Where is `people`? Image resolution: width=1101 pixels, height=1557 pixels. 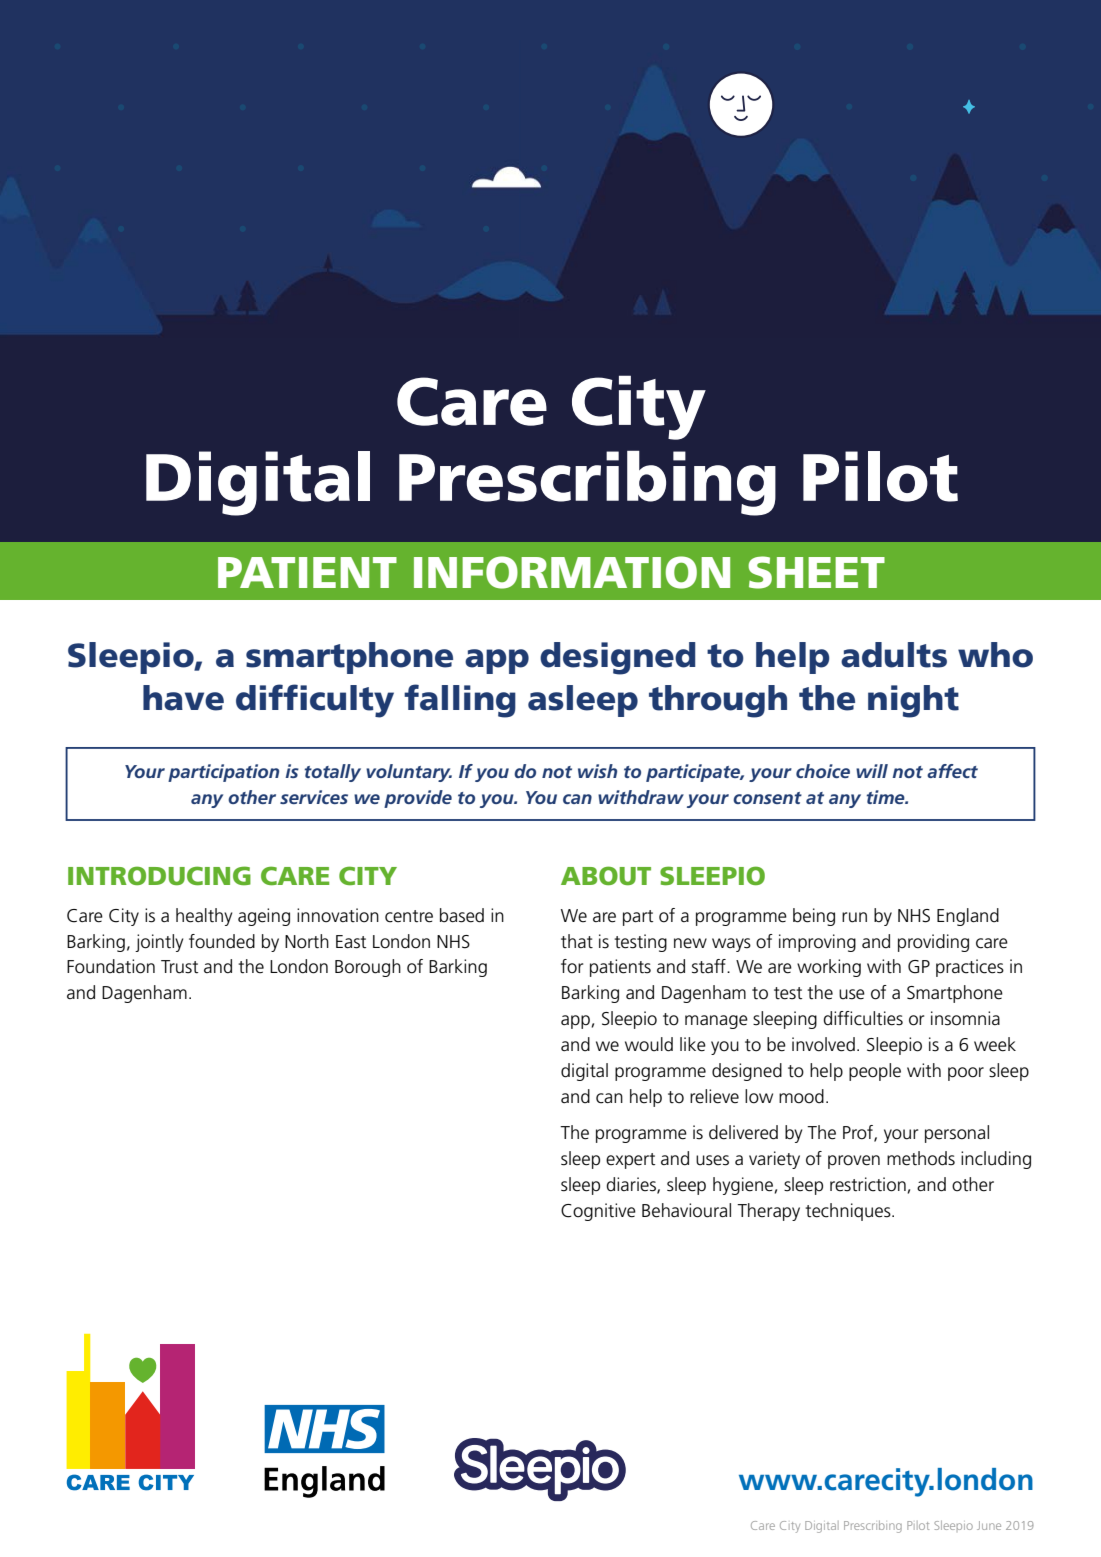 people is located at coordinates (875, 1072).
